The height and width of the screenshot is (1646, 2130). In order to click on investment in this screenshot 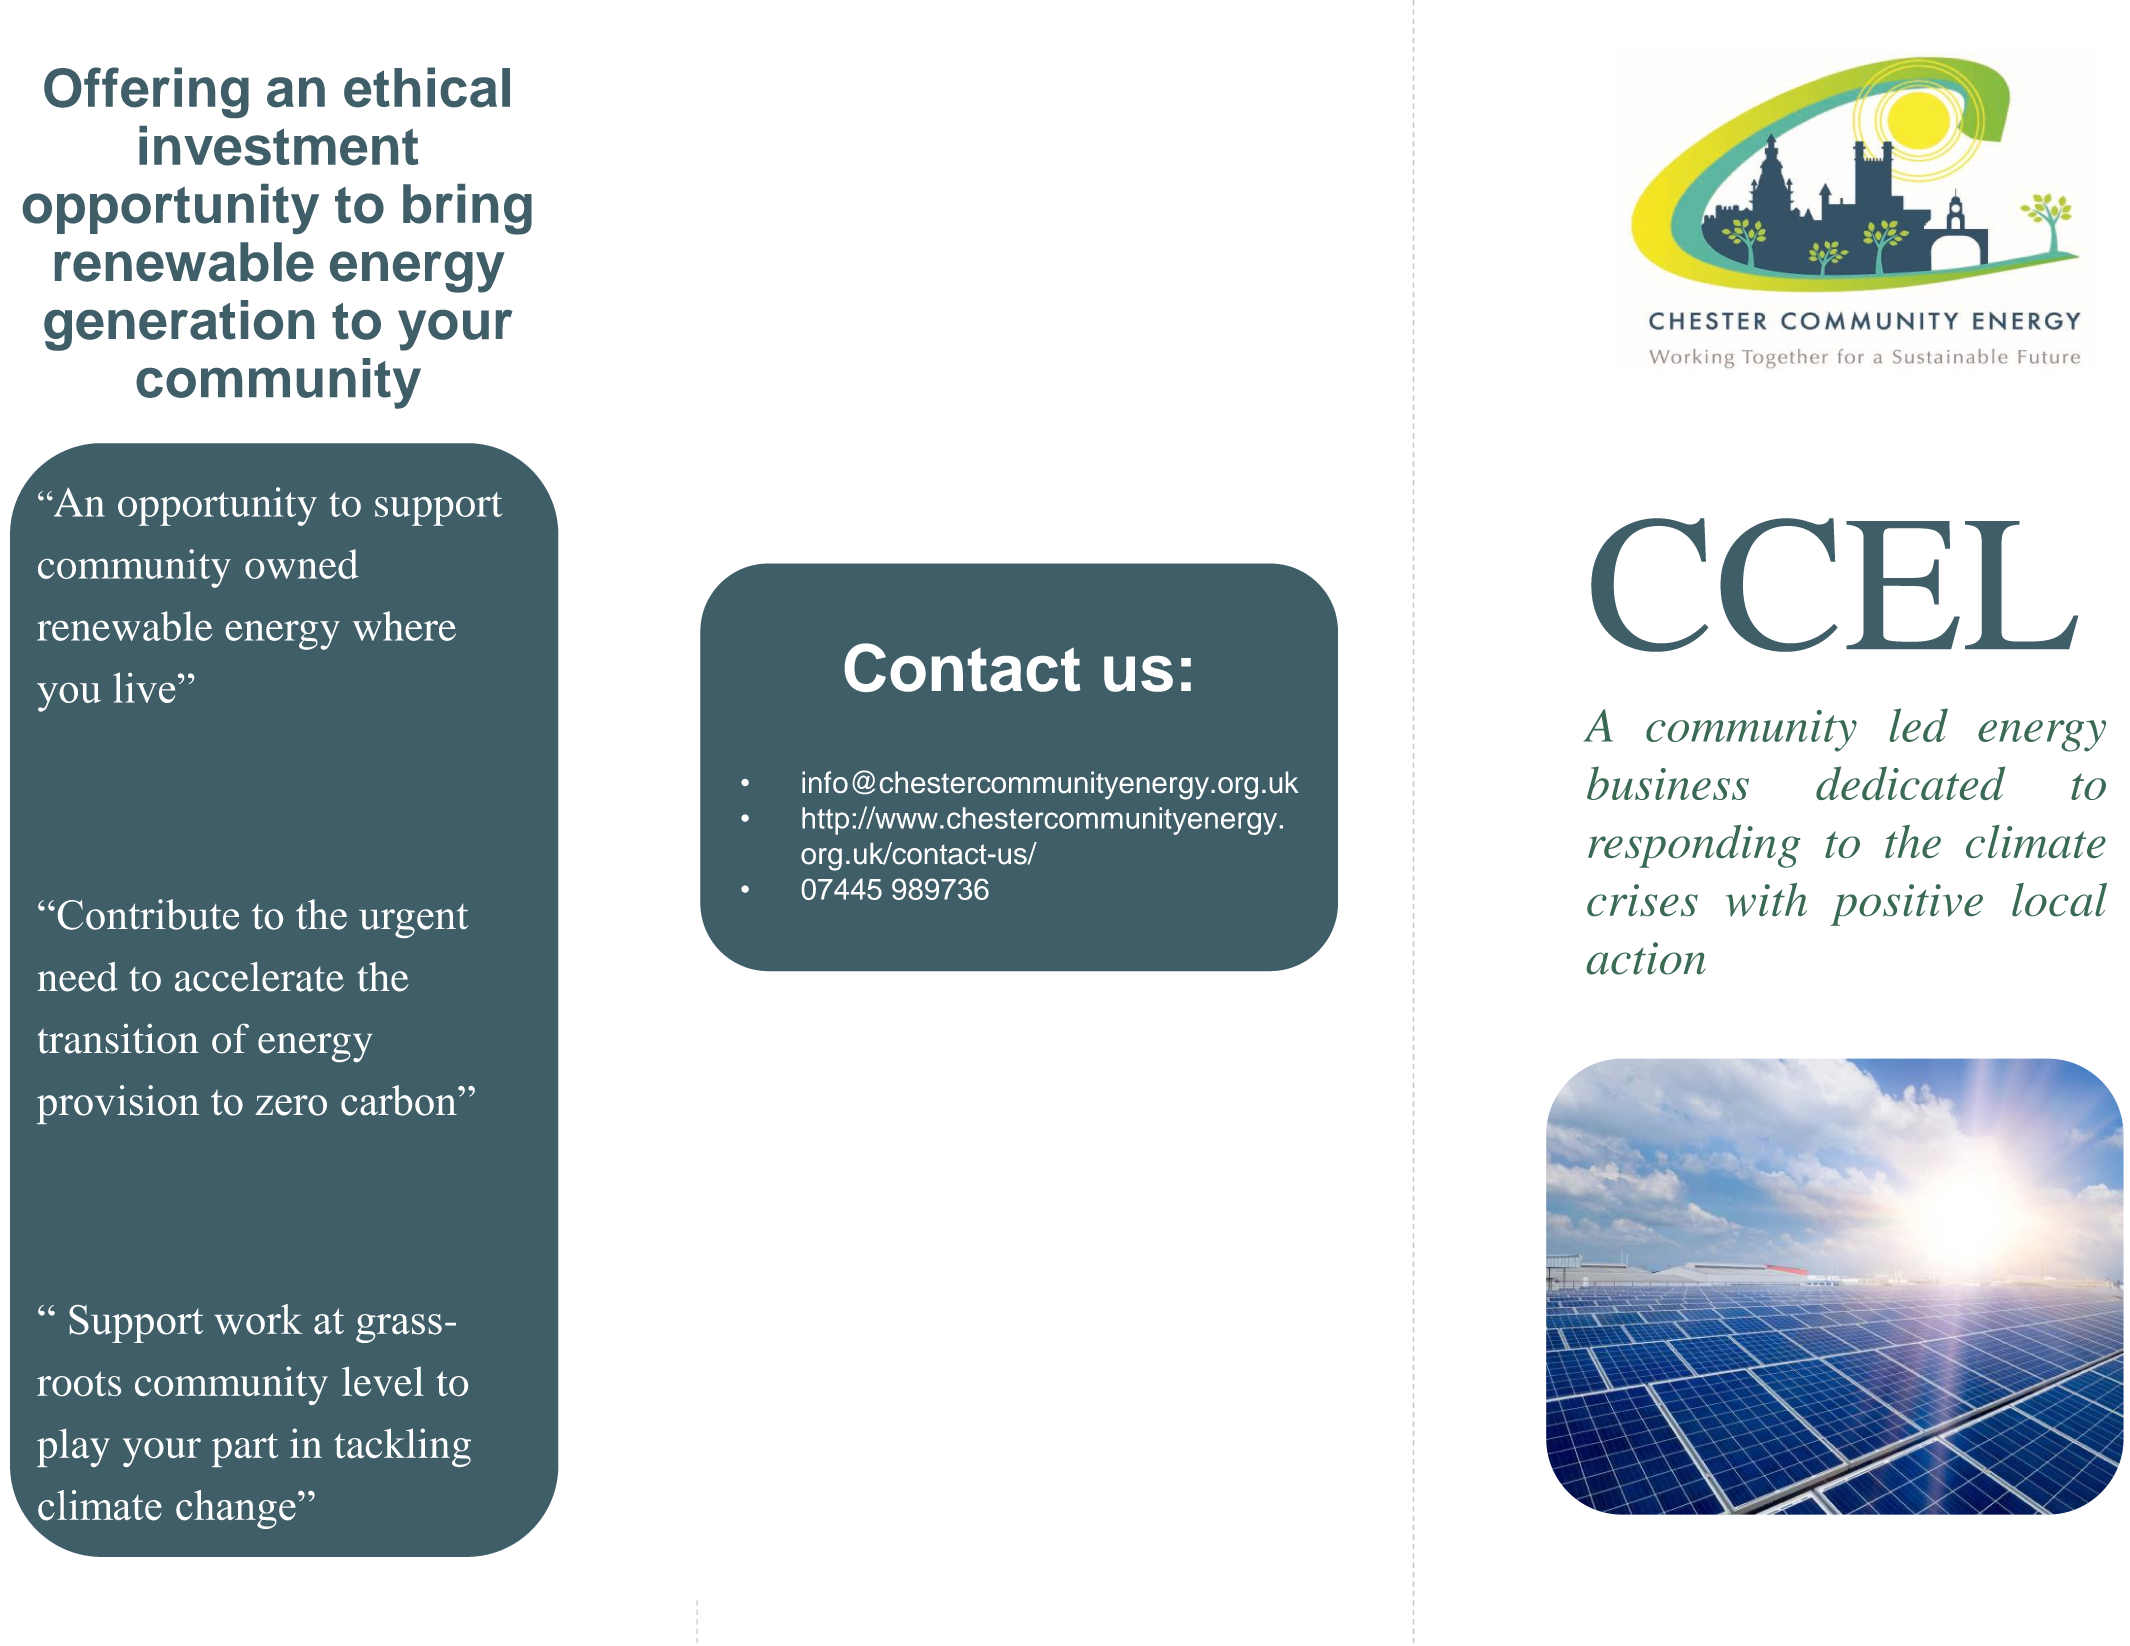, I will do `click(278, 146)`.
